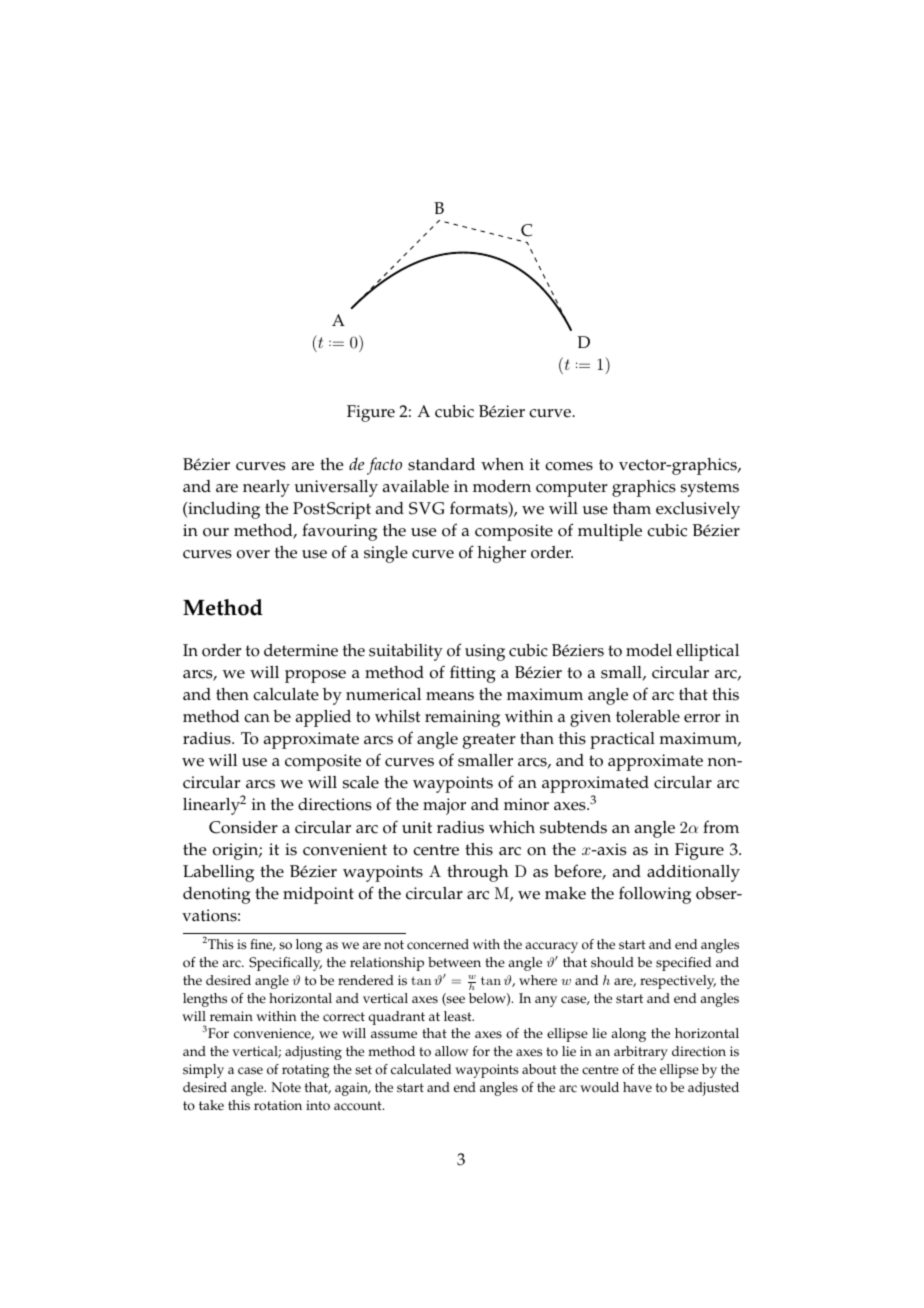 The height and width of the document is (1308, 924). What do you see at coordinates (473, 674) in the document?
I see `fitting` at bounding box center [473, 674].
